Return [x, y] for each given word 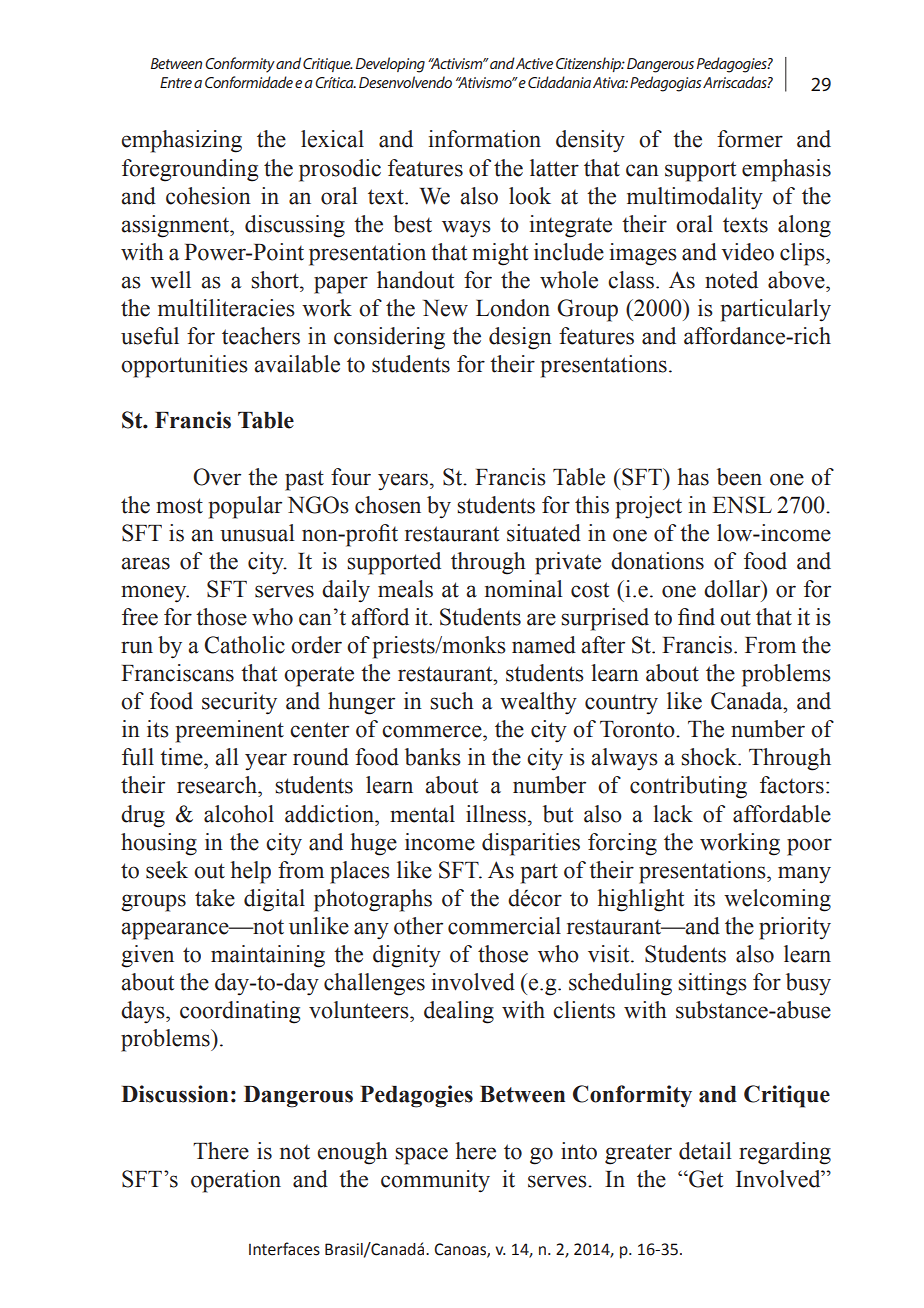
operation [236, 1181]
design [520, 338]
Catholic [244, 645]
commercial [504, 926]
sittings [712, 984]
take [215, 898]
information [485, 139]
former [750, 139]
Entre [176, 82]
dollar [733, 589]
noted [731, 280]
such [452, 701]
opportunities [184, 366]
